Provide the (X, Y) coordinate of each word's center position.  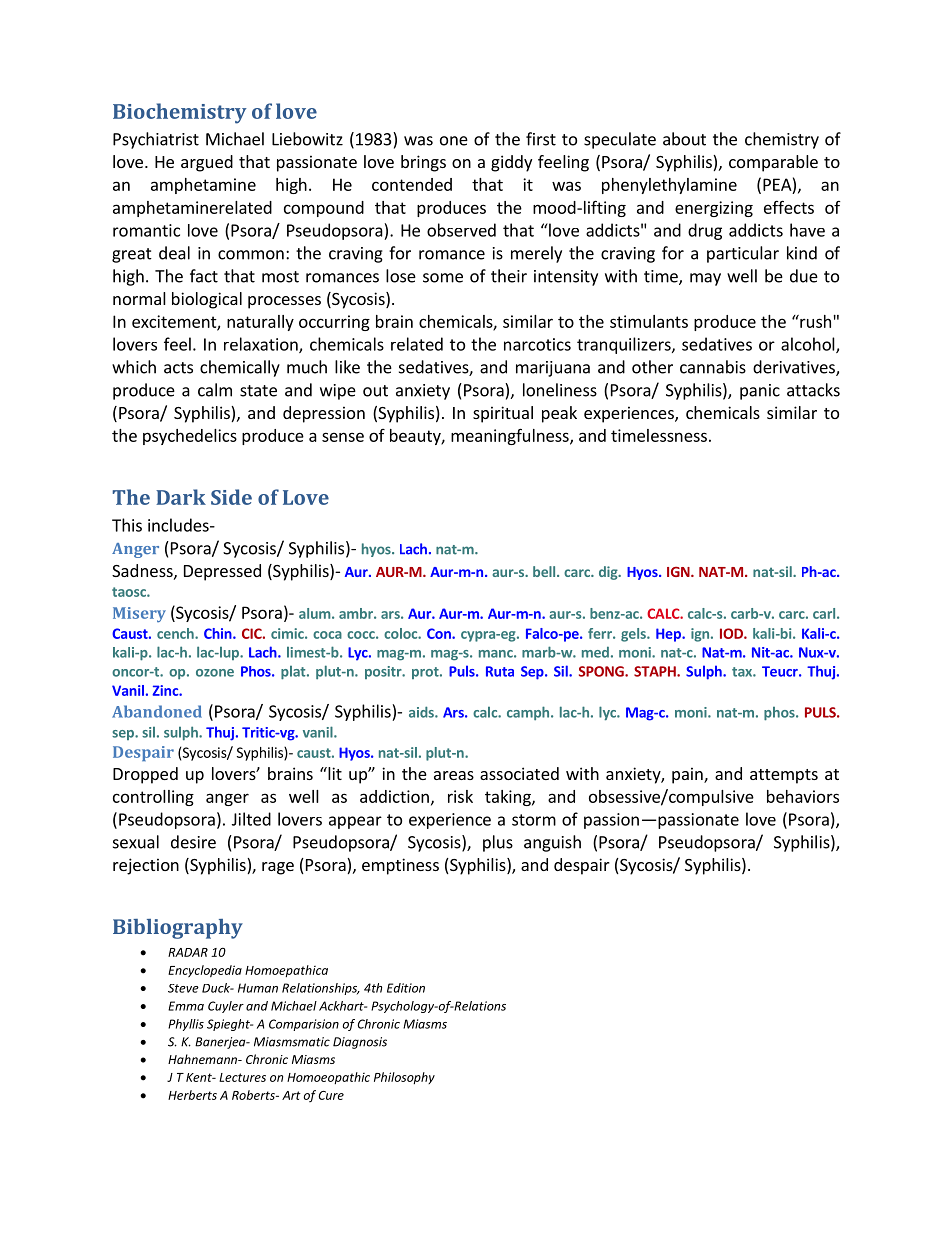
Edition (406, 988)
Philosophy (404, 1078)
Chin (219, 633)
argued (207, 163)
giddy (511, 163)
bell (545, 571)
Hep (669, 635)
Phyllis (186, 1025)
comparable (773, 163)
